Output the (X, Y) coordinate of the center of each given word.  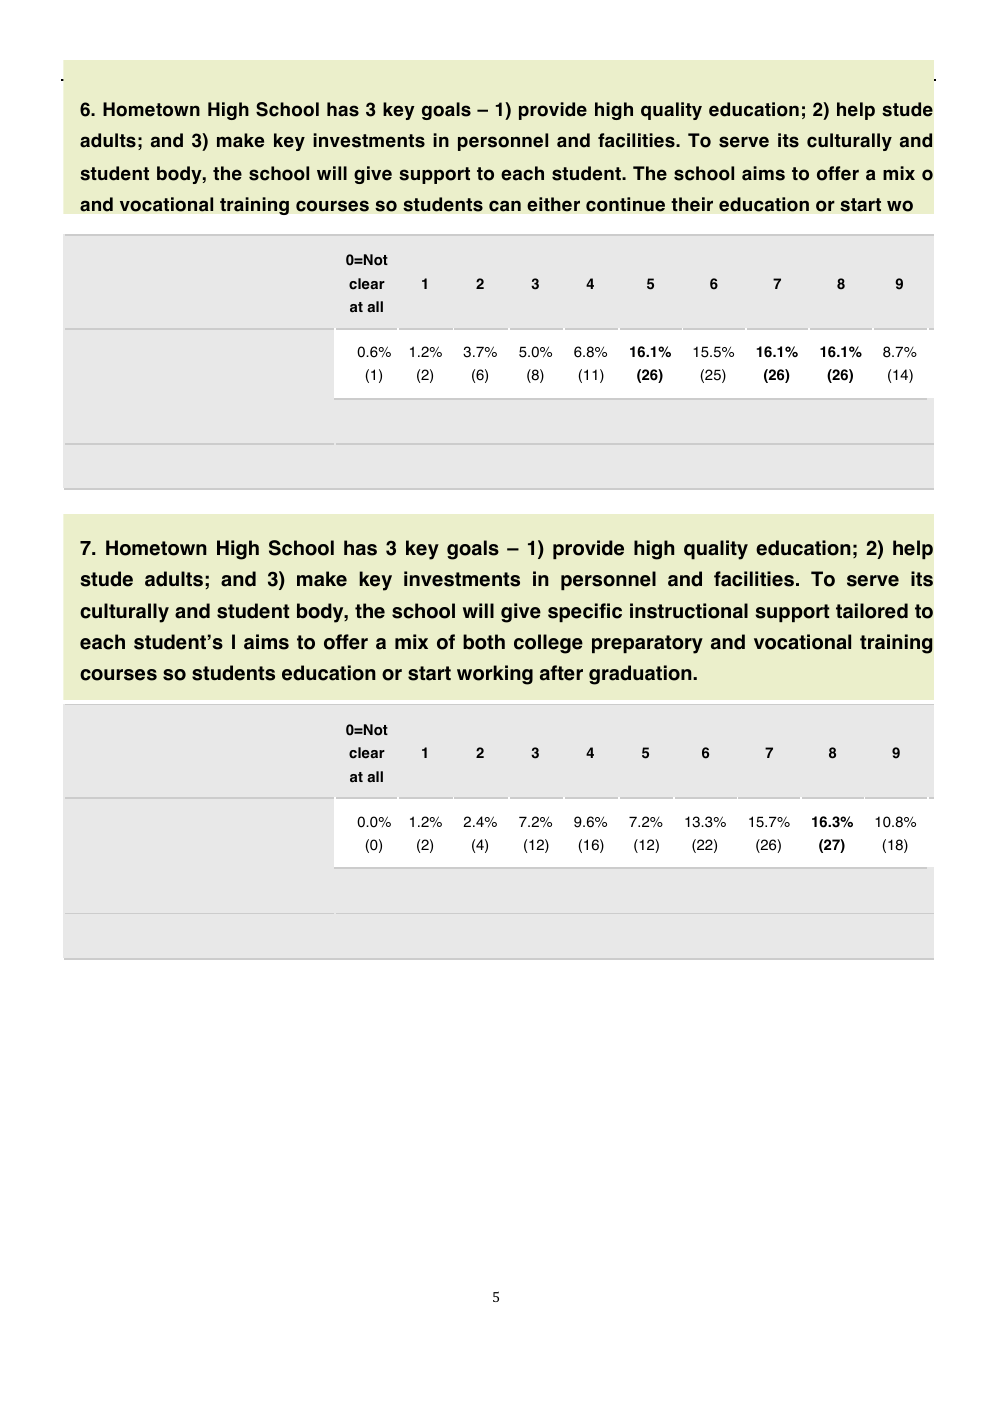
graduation (641, 675)
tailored (872, 611)
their (692, 204)
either (553, 204)
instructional (689, 611)
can (505, 206)
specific (585, 612)
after (561, 673)
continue (625, 204)
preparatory (647, 644)
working (495, 675)
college (548, 644)
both (484, 642)
